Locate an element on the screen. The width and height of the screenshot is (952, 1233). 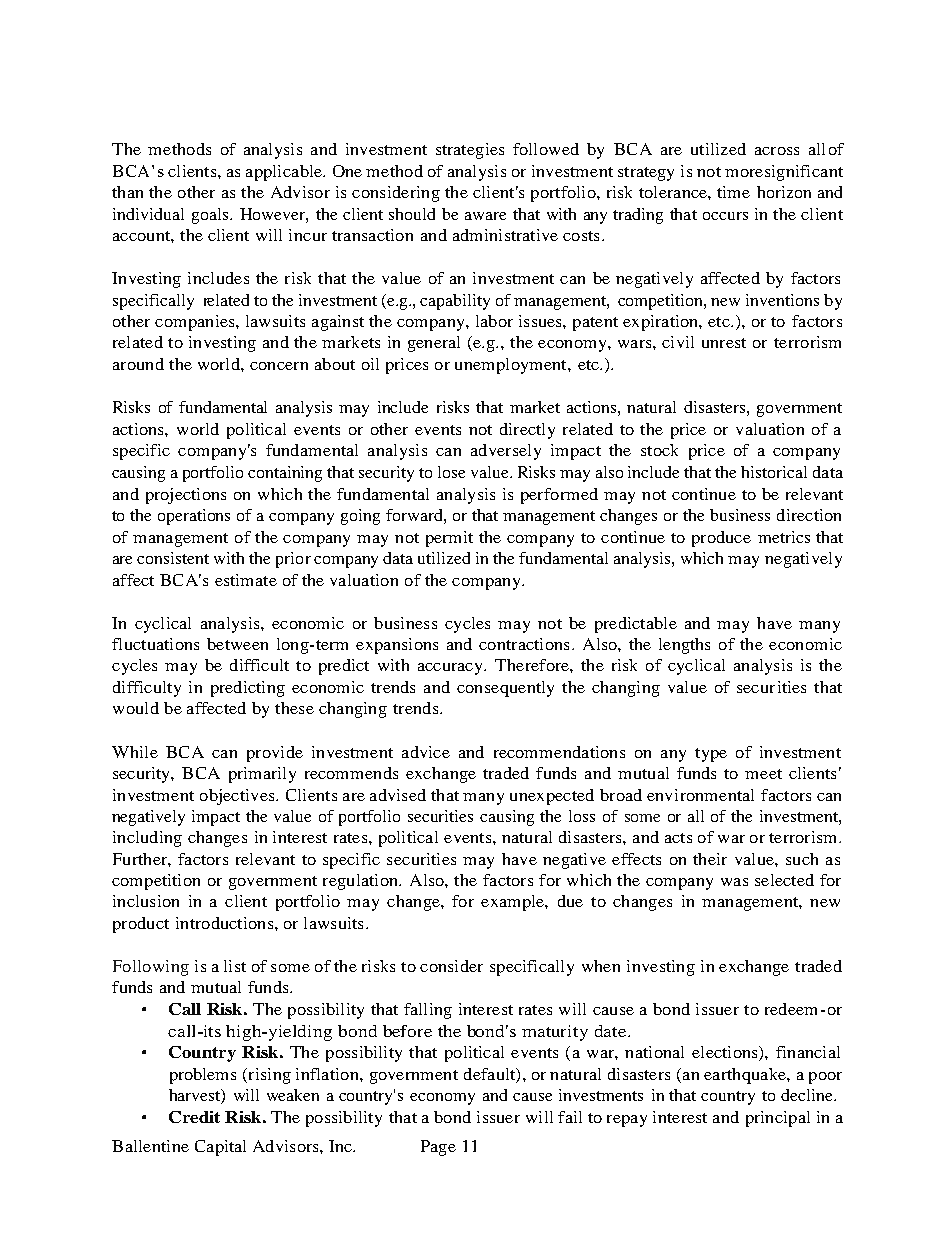
consistent is located at coordinates (173, 558).
